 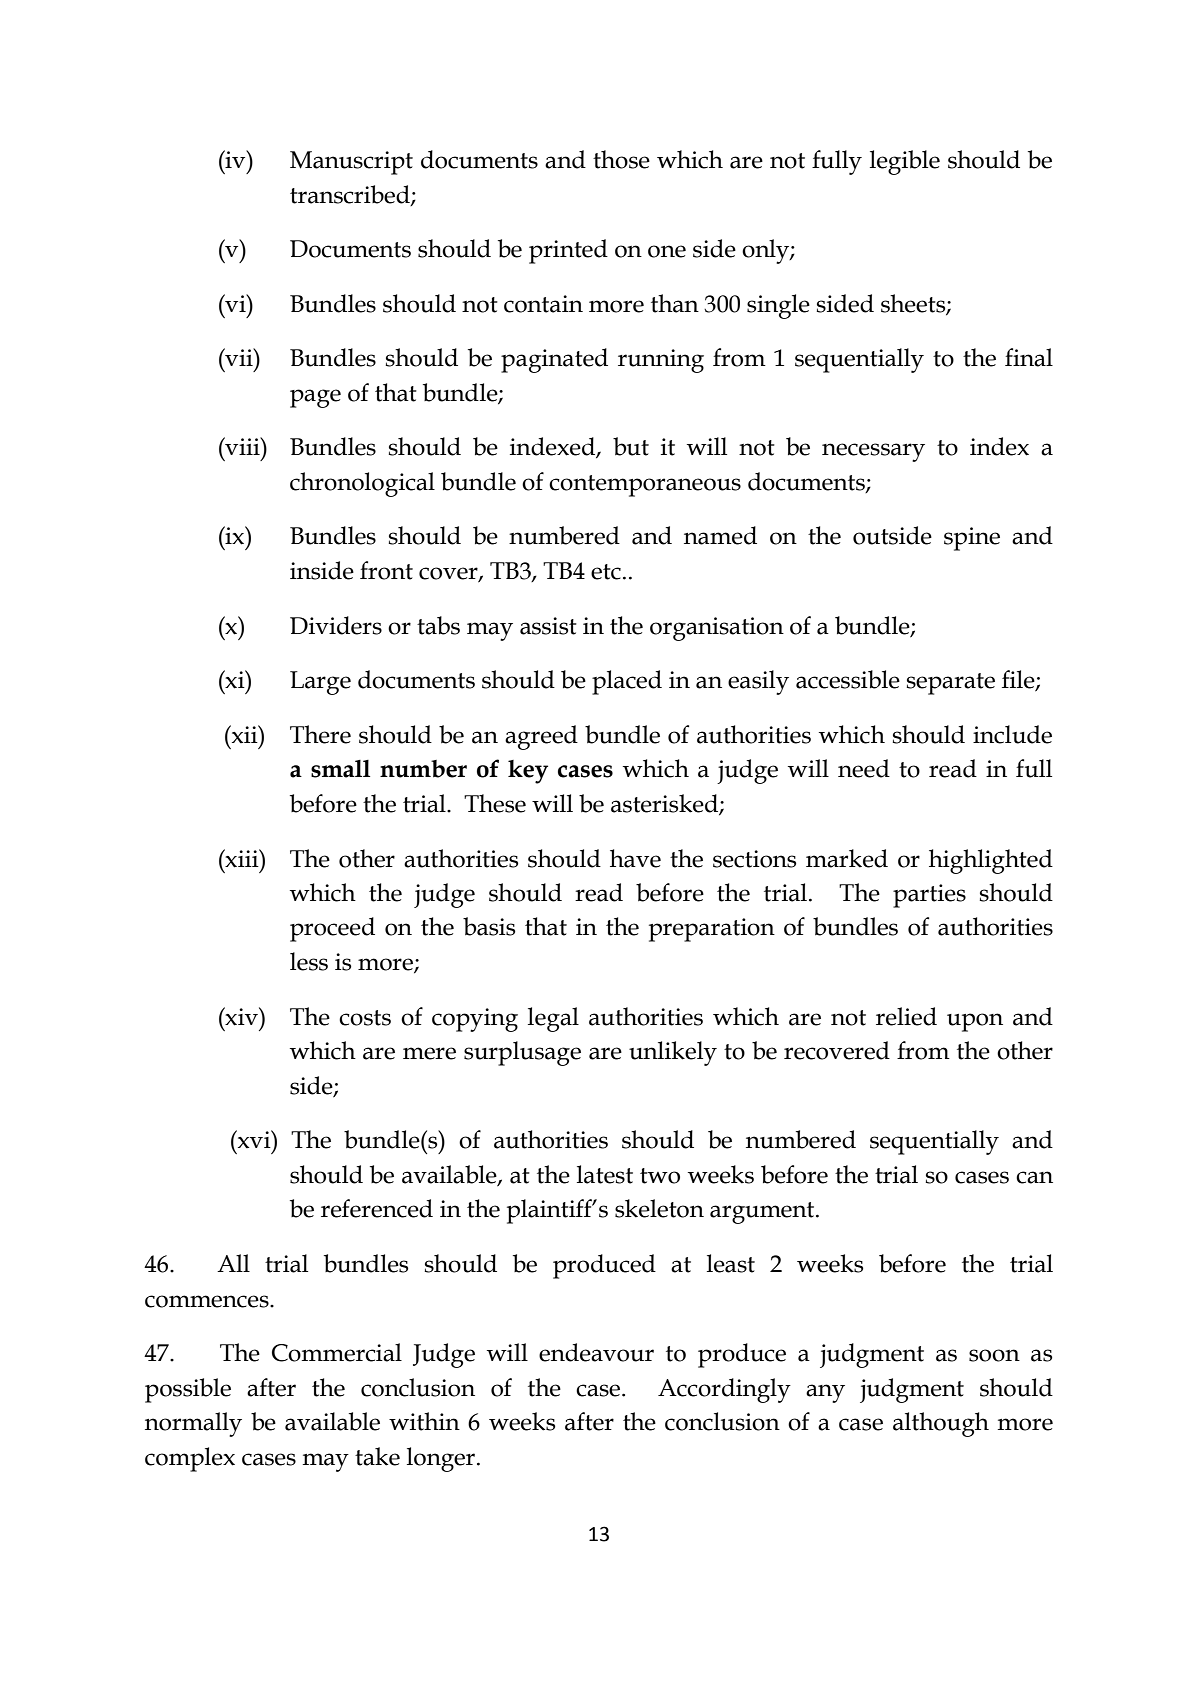 What do you see at coordinates (645, 486) in the screenshot?
I see `contemporaneous` at bounding box center [645, 486].
